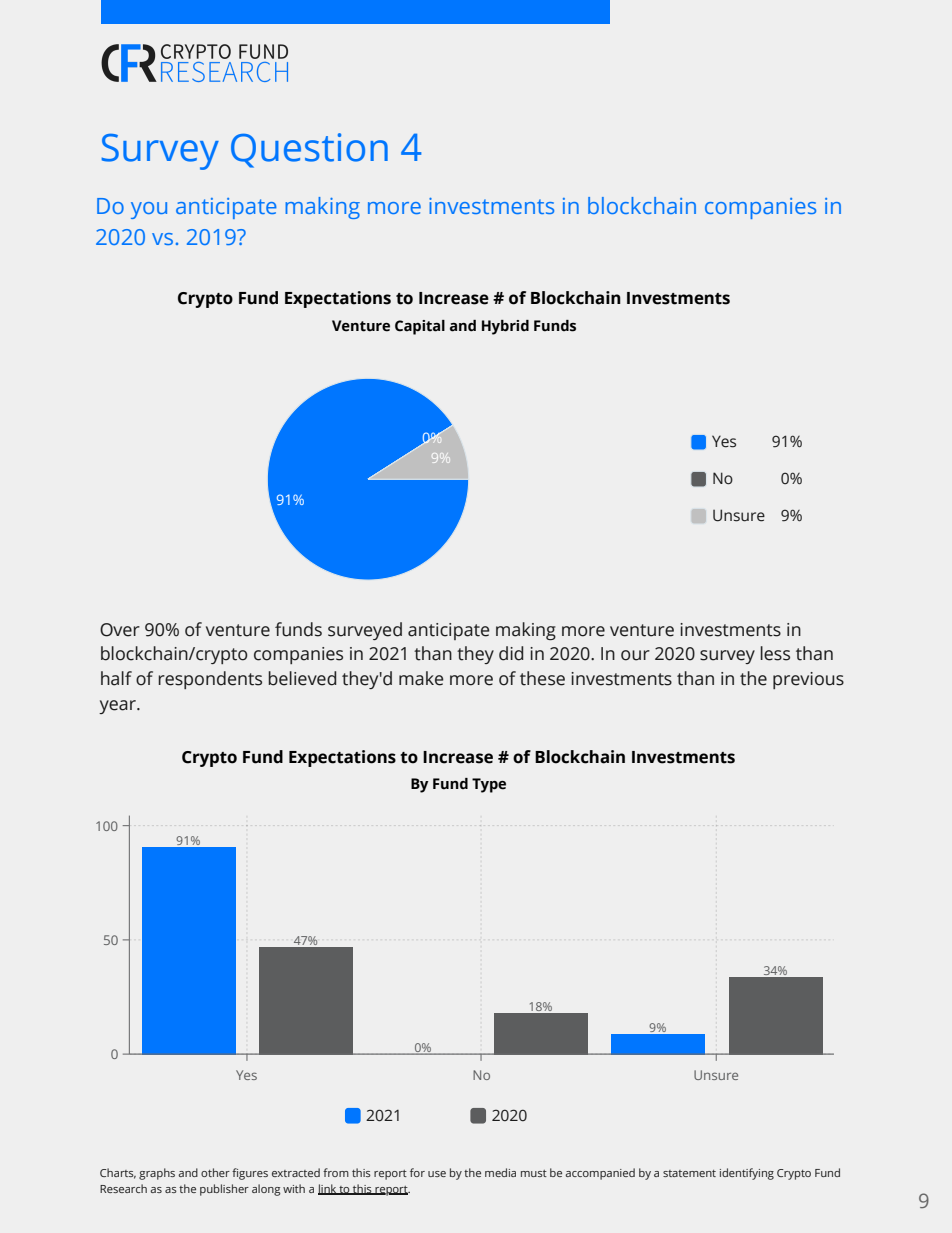  Describe the element at coordinates (808, 680) in the image. I see `previous` at that location.
